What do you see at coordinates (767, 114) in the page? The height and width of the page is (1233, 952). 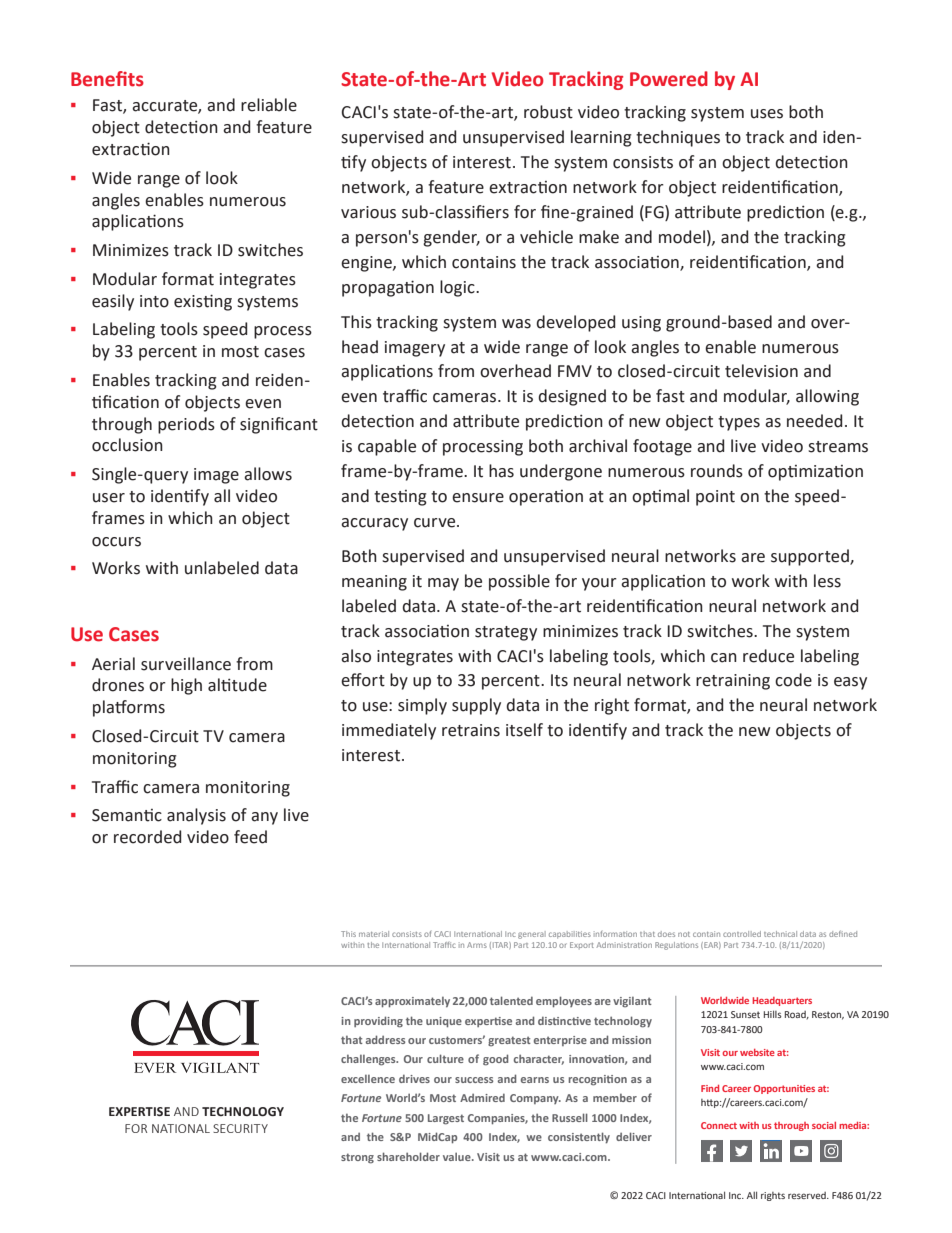 I see `uses` at bounding box center [767, 114].
